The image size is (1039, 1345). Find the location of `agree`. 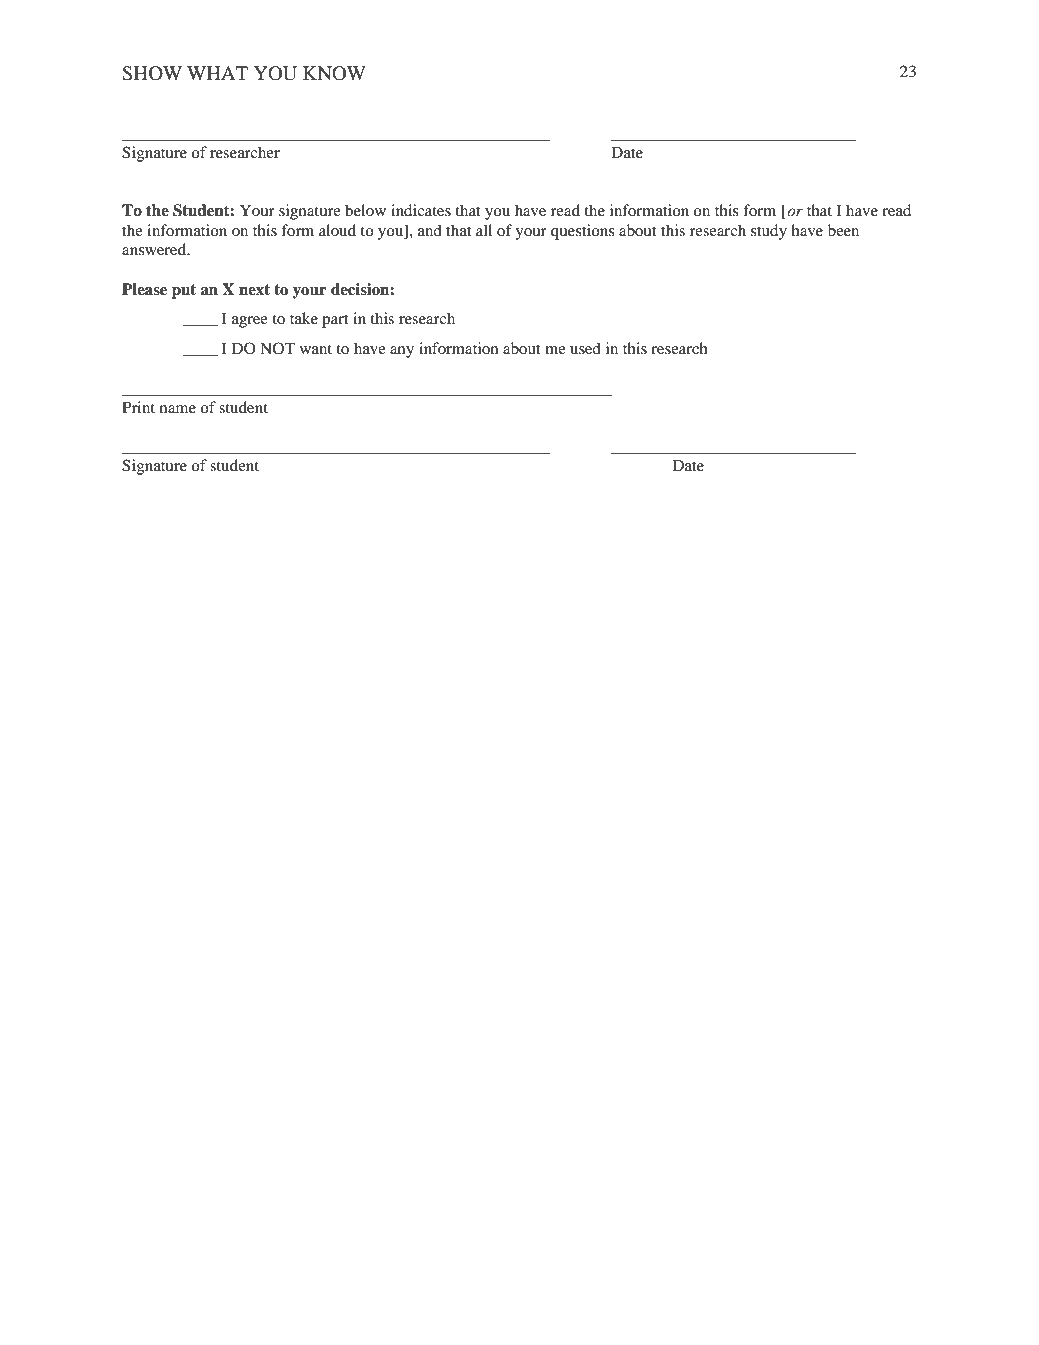

agree is located at coordinates (250, 322).
